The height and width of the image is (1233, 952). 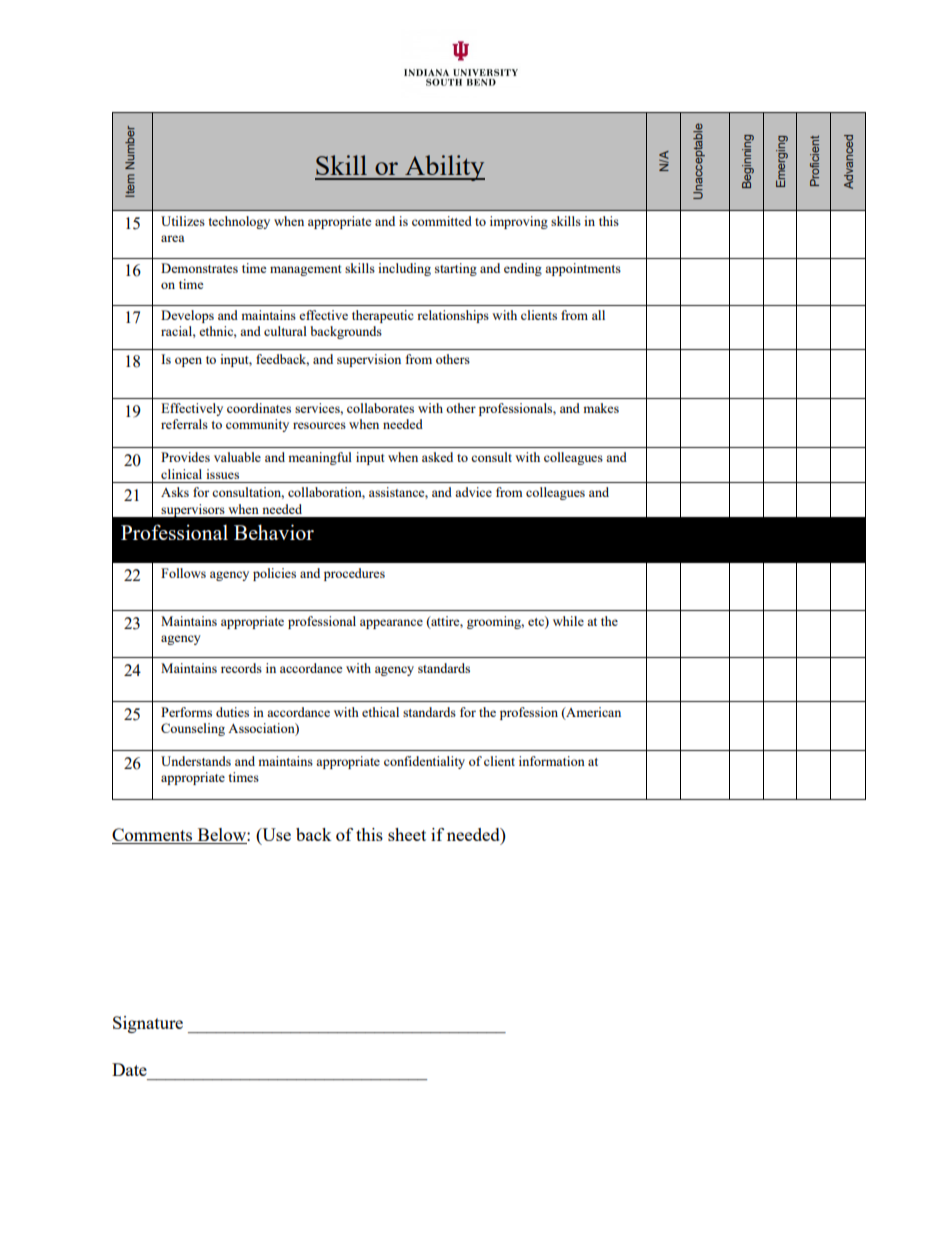 I want to click on improving, so click(x=519, y=222).
